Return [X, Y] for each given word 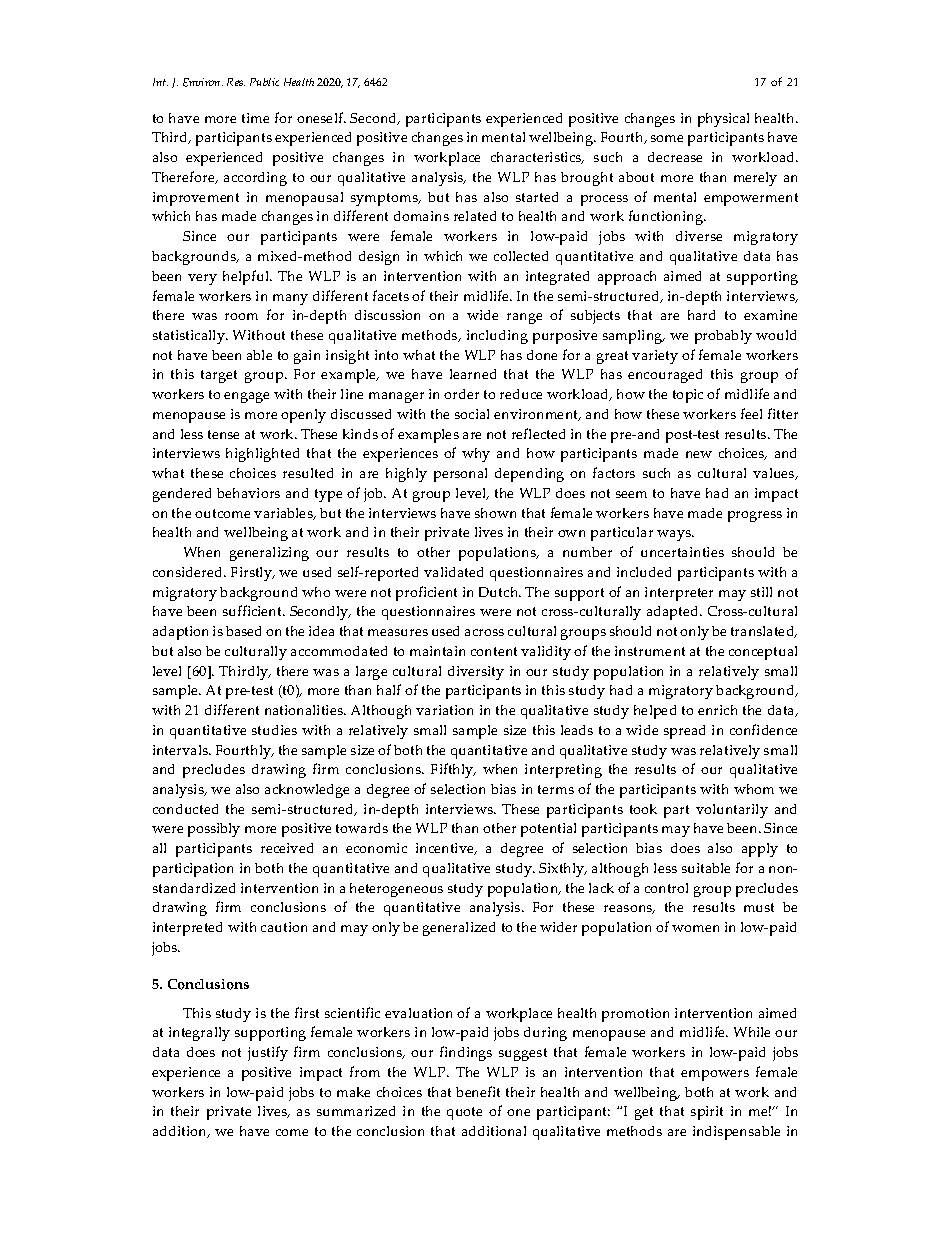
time [255, 118]
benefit [478, 1091]
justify [268, 1053]
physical [723, 120]
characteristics [537, 158]
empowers [715, 1075]
